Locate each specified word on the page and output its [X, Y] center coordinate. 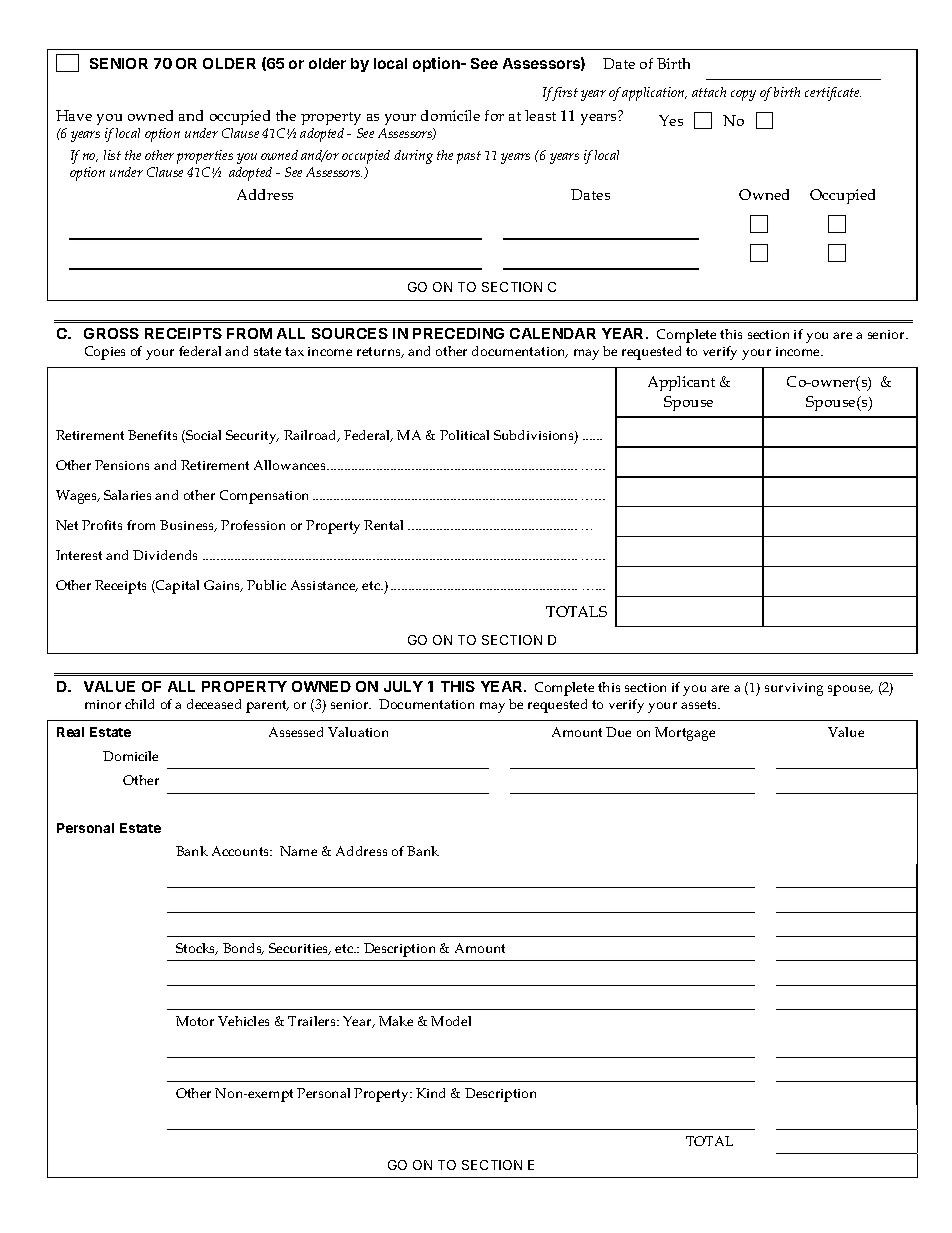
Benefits [152, 435]
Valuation [358, 732]
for [494, 115]
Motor [195, 1021]
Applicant [681, 383]
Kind [430, 1093]
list [112, 155]
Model [451, 1021]
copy [743, 95]
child [139, 704]
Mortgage [685, 734]
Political [464, 435]
